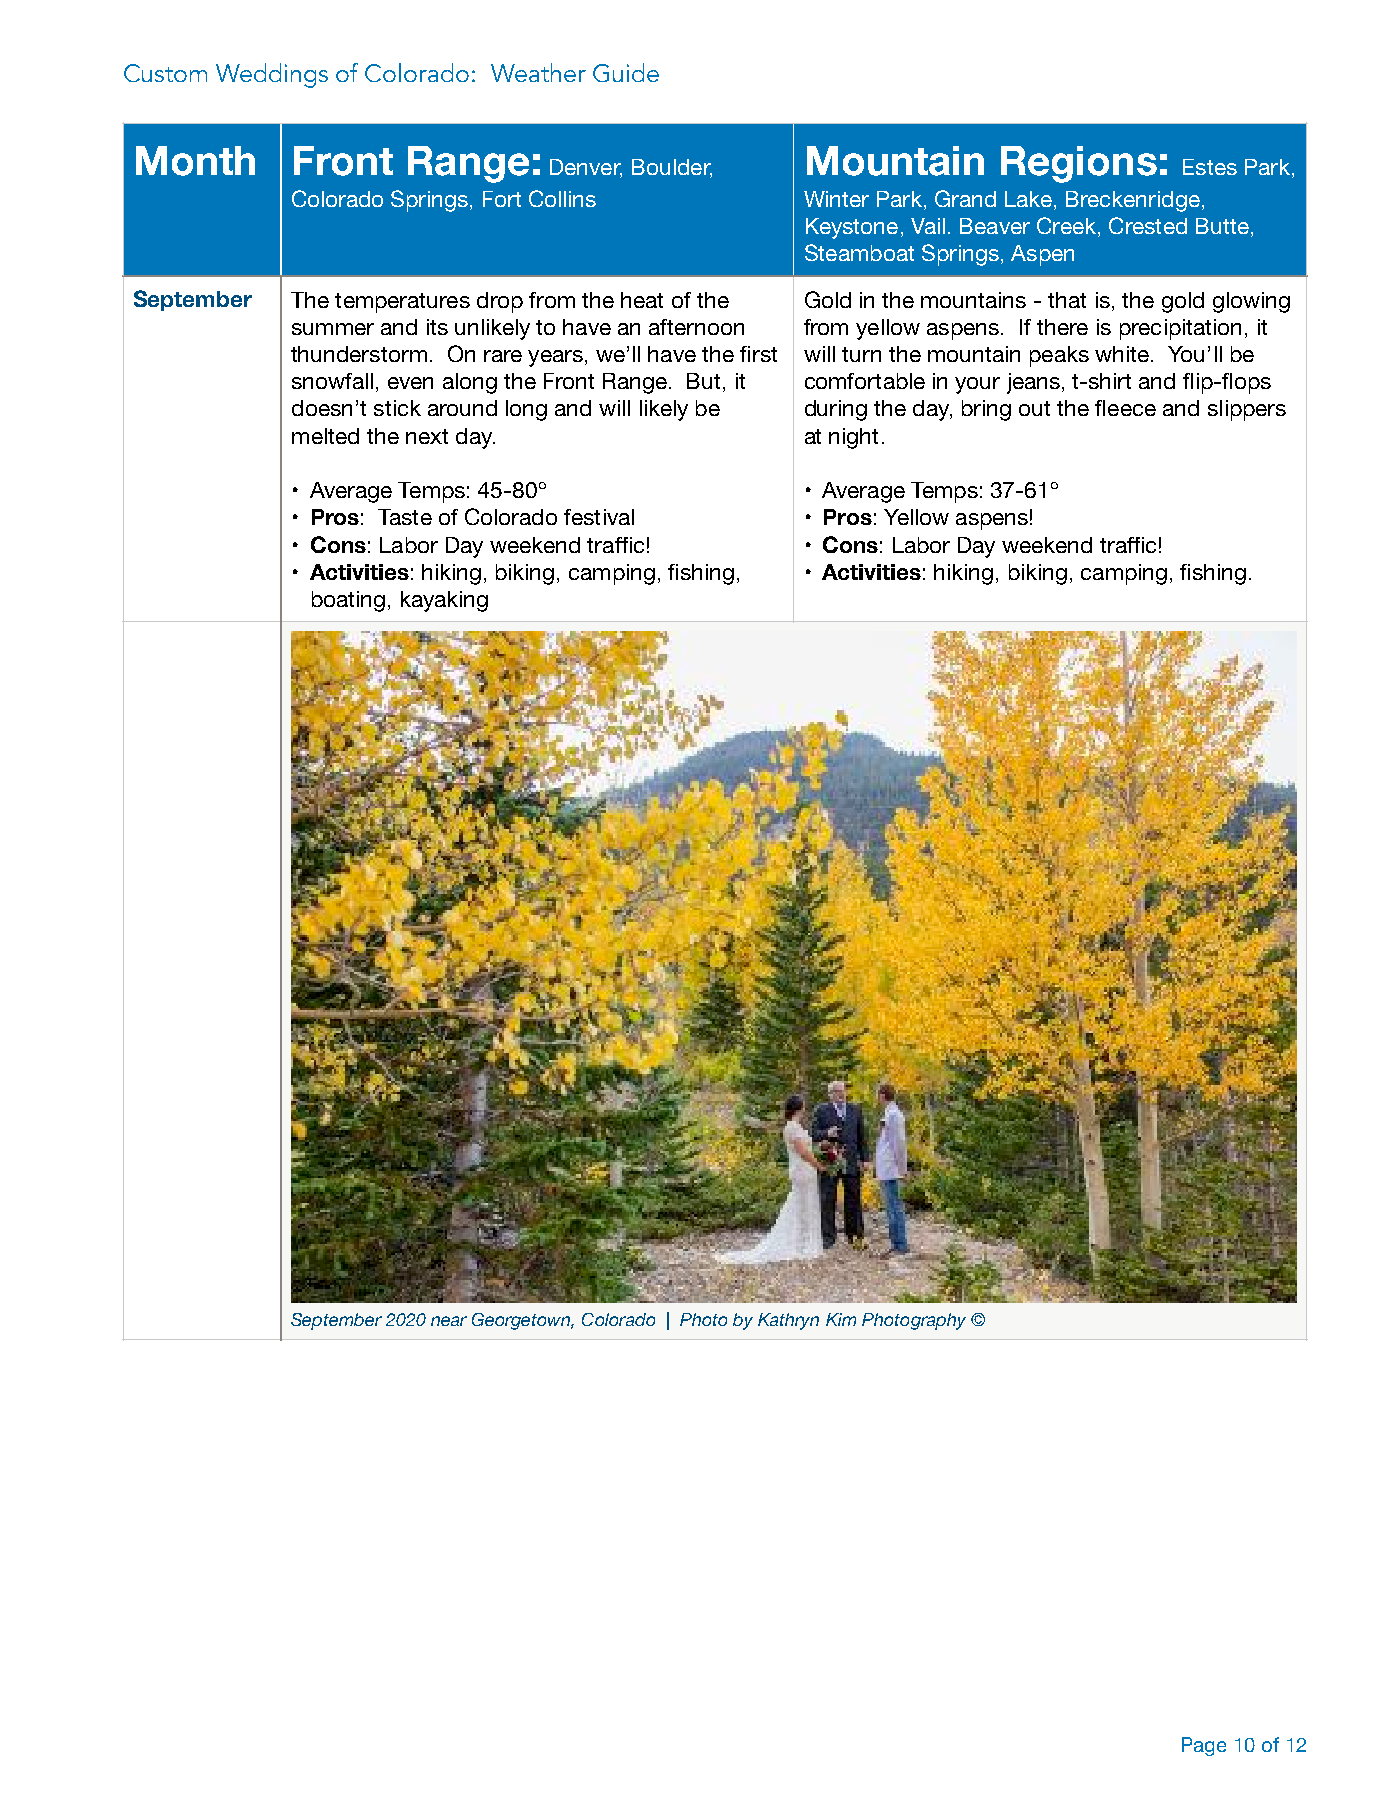 The width and height of the document is (1389, 1797). What do you see at coordinates (788, 1321) in the document?
I see `Kathryn` at bounding box center [788, 1321].
